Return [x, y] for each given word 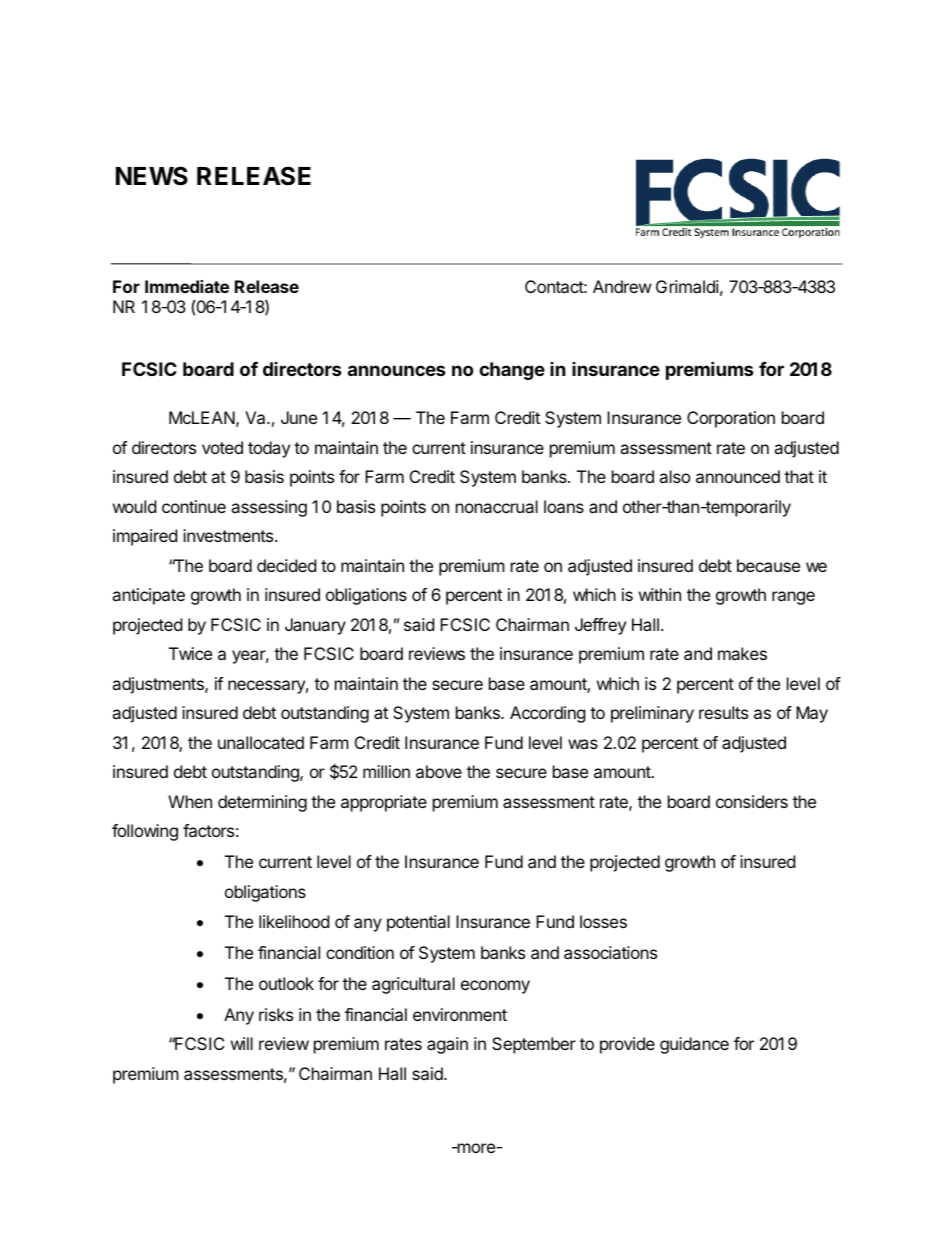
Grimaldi [687, 286]
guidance [694, 1045]
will [242, 1043]
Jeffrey [600, 626]
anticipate [148, 596]
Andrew [622, 286]
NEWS [152, 176]
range [793, 598]
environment [460, 1014]
